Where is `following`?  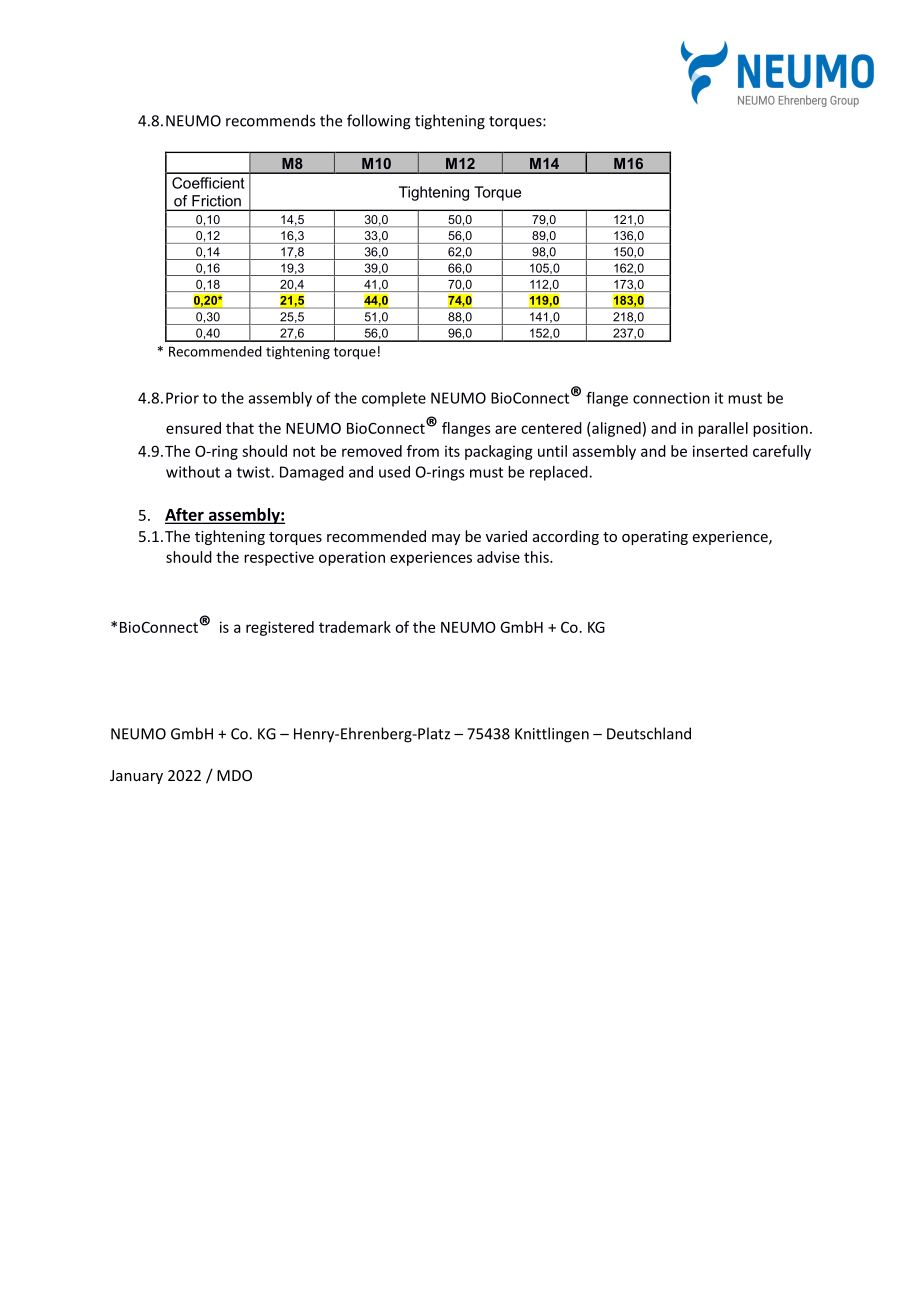
following is located at coordinates (379, 122).
